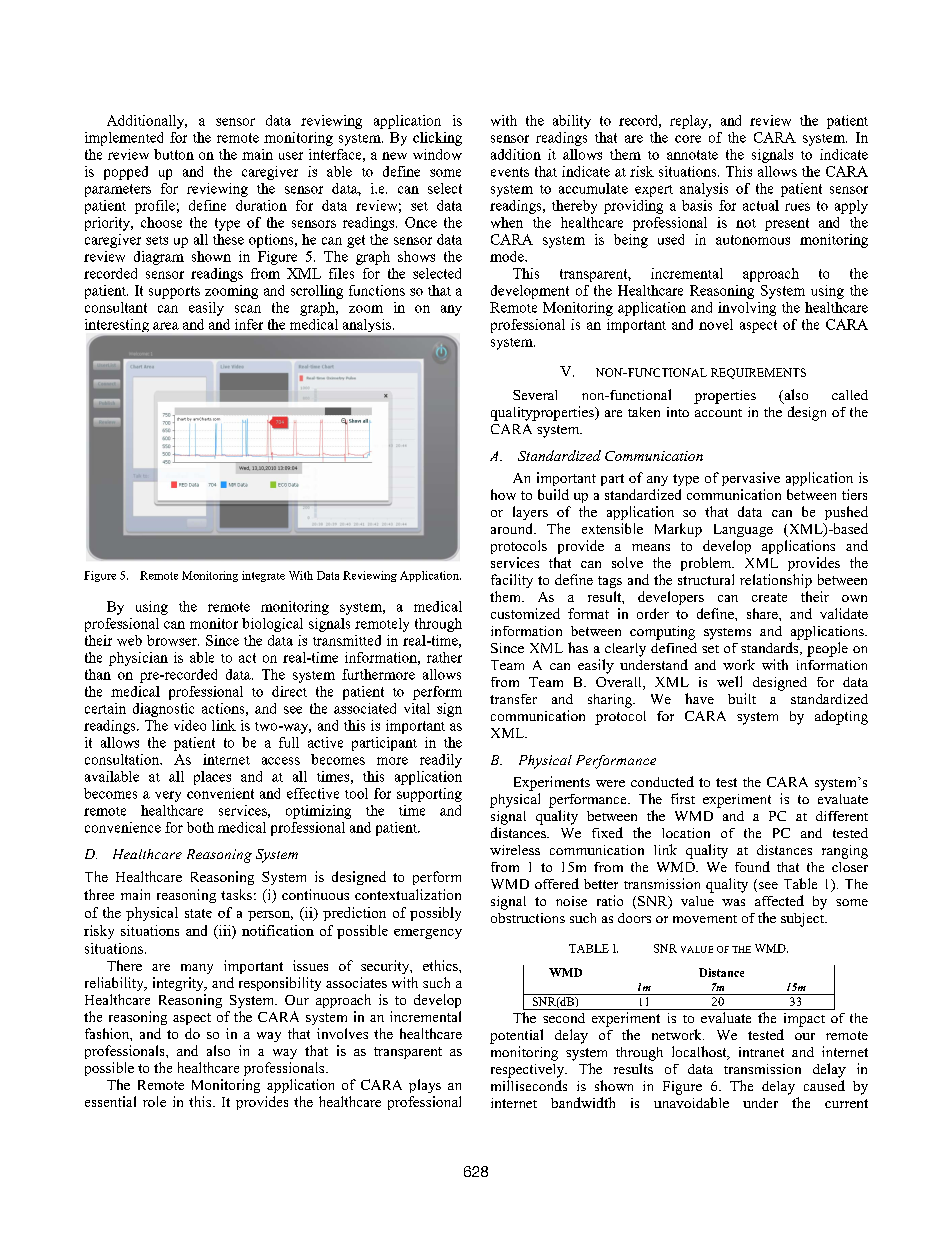 This screenshot has width=952, height=1233. Describe the element at coordinates (525, 613) in the screenshot. I see `customized` at that location.
